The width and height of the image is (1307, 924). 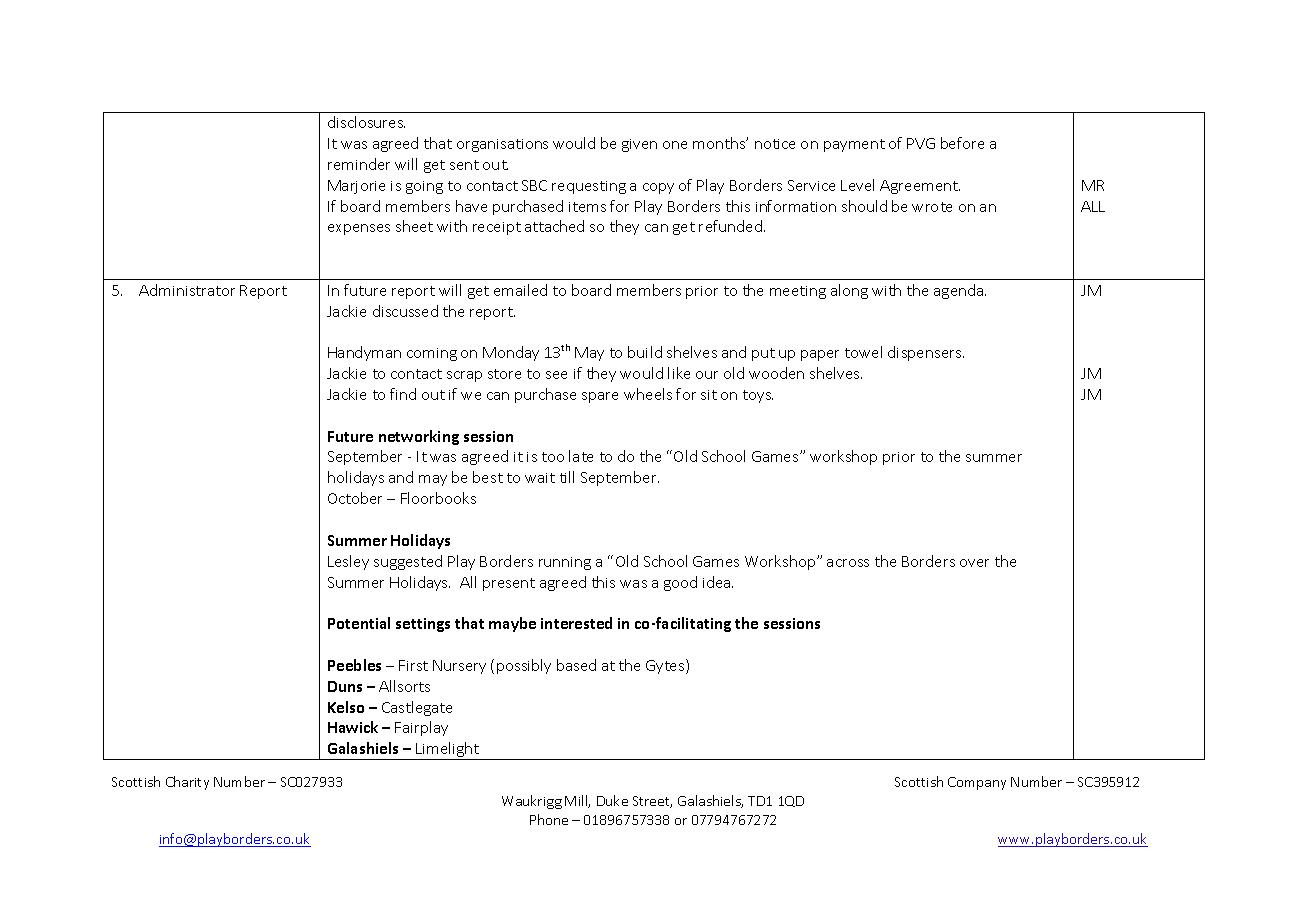 What do you see at coordinates (364, 353) in the image?
I see `Handyman` at bounding box center [364, 353].
